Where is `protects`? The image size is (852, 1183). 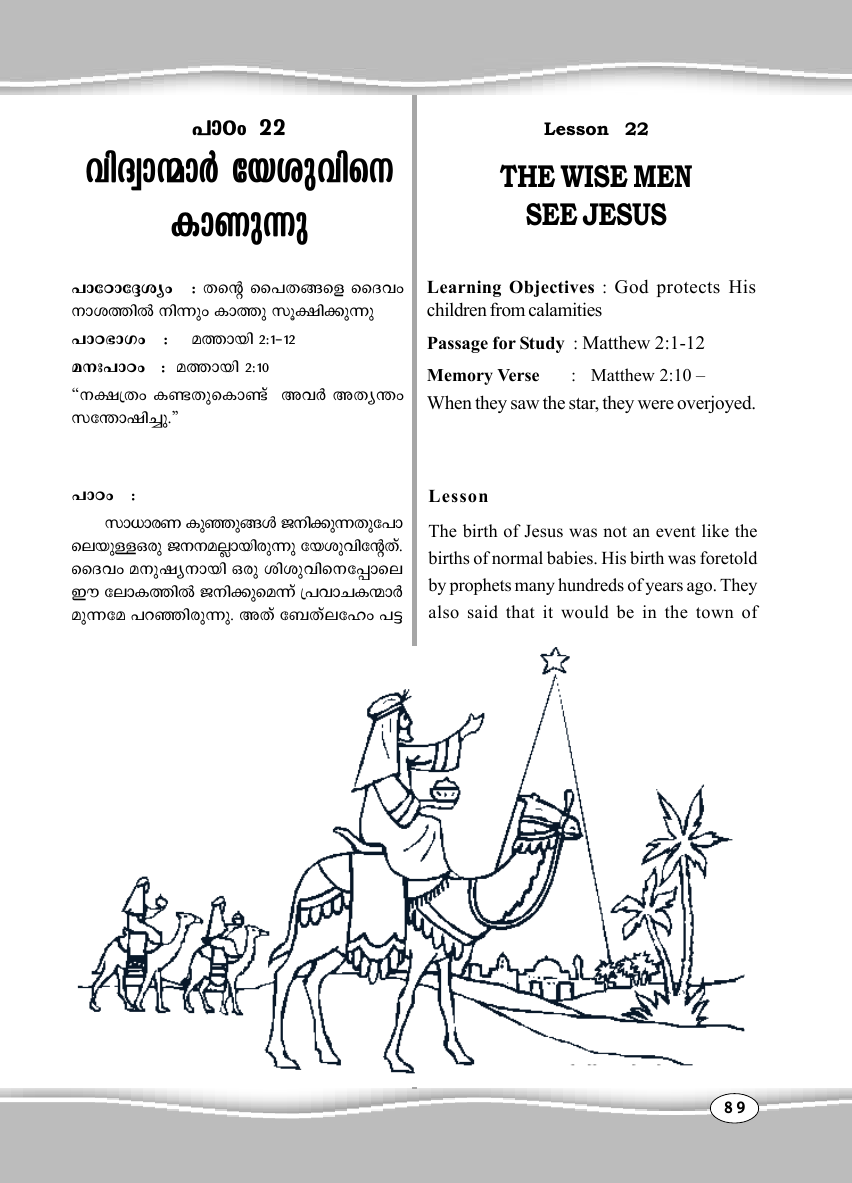
protects is located at coordinates (688, 289).
